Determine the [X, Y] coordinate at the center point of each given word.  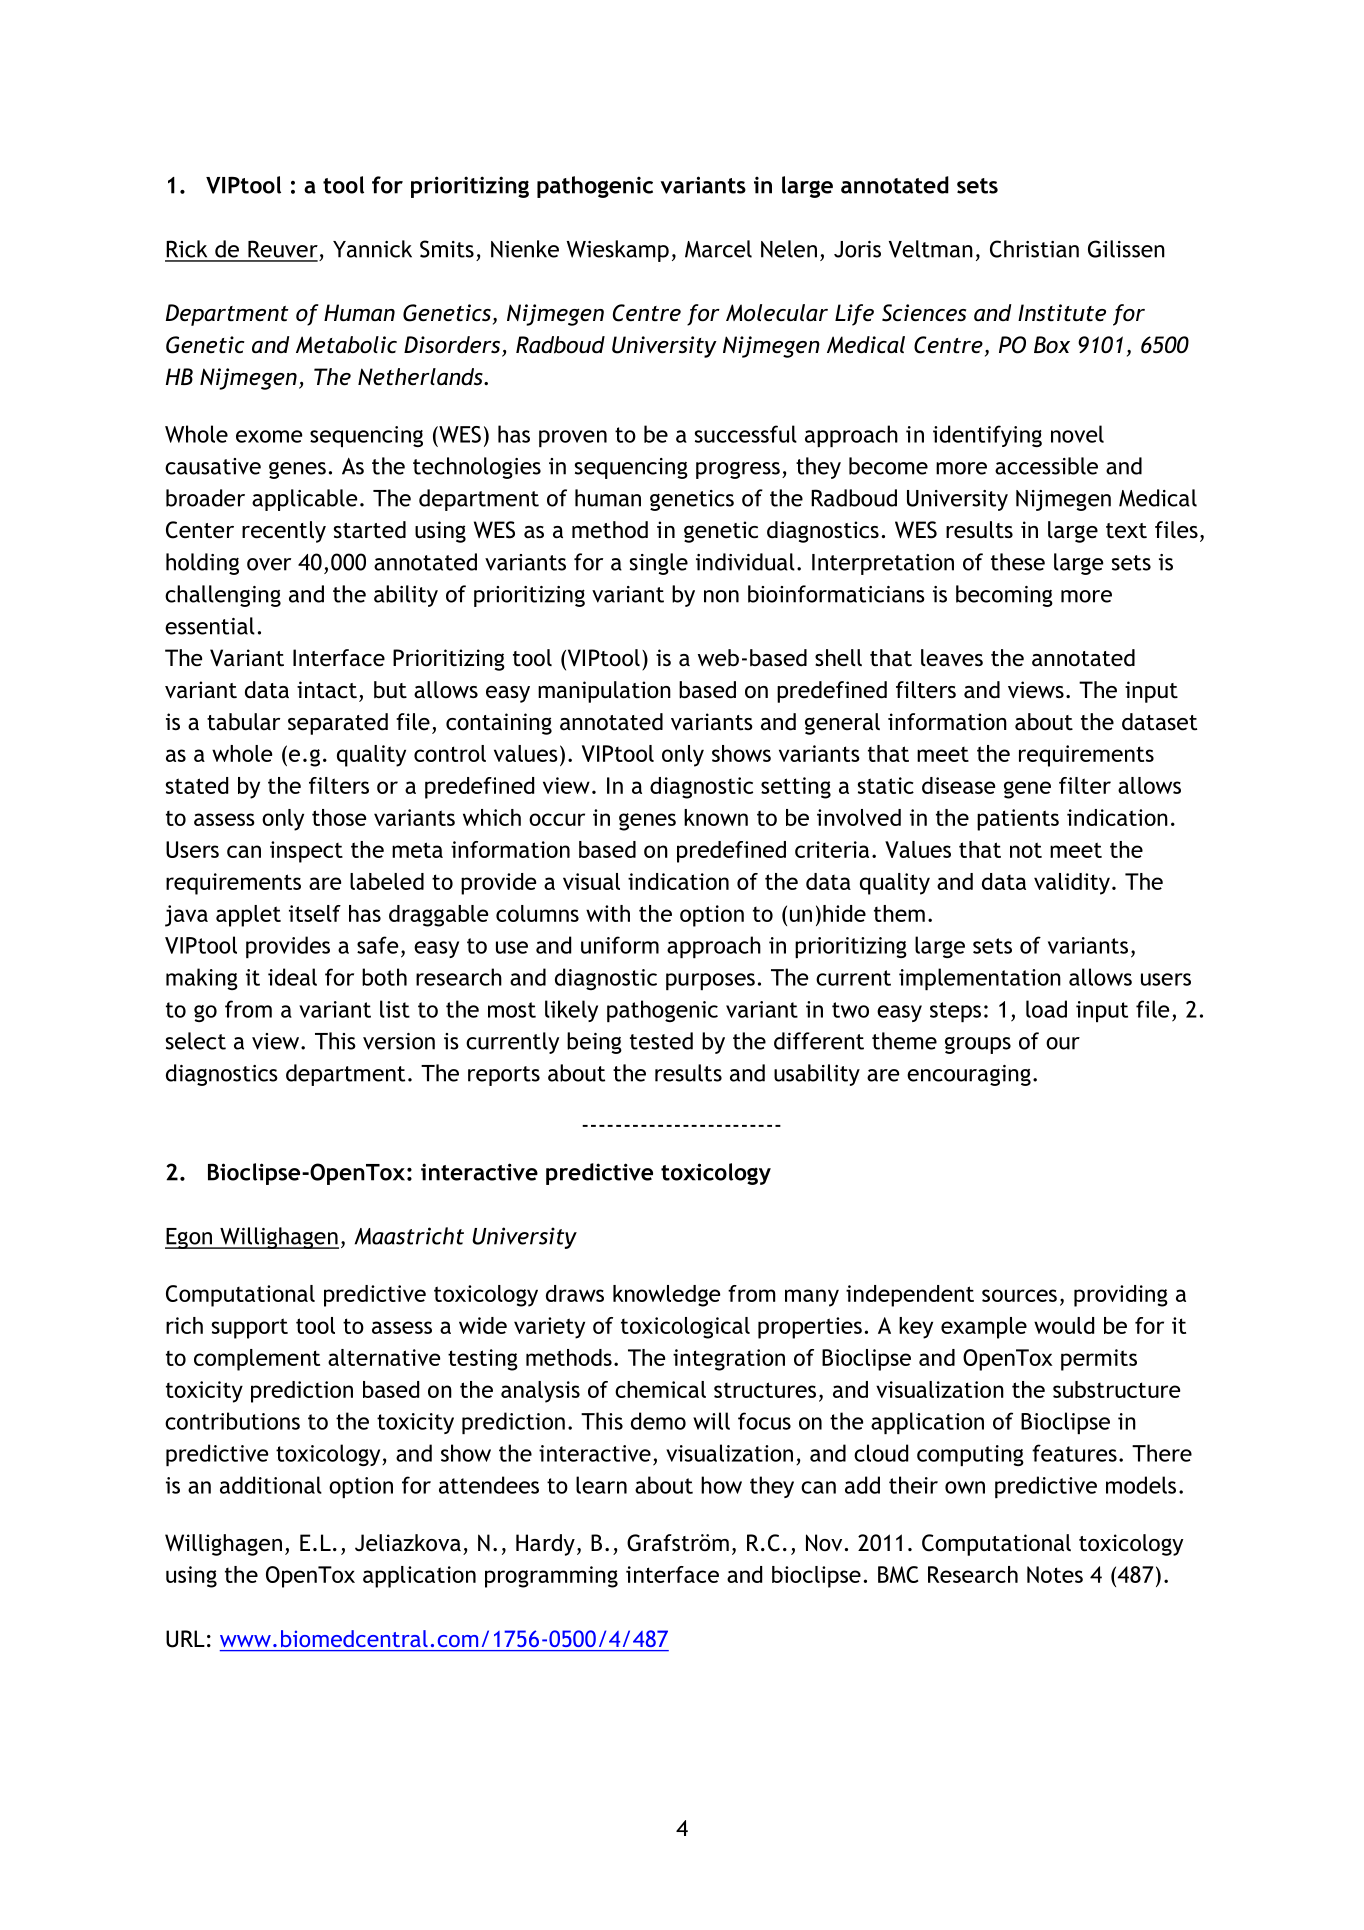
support [250, 1328]
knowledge [667, 1296]
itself [315, 913]
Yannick [372, 249]
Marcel [718, 249]
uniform [620, 945]
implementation [980, 979]
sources [1019, 1295]
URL [185, 1639]
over [269, 564]
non [721, 596]
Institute [1062, 313]
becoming [1004, 596]
